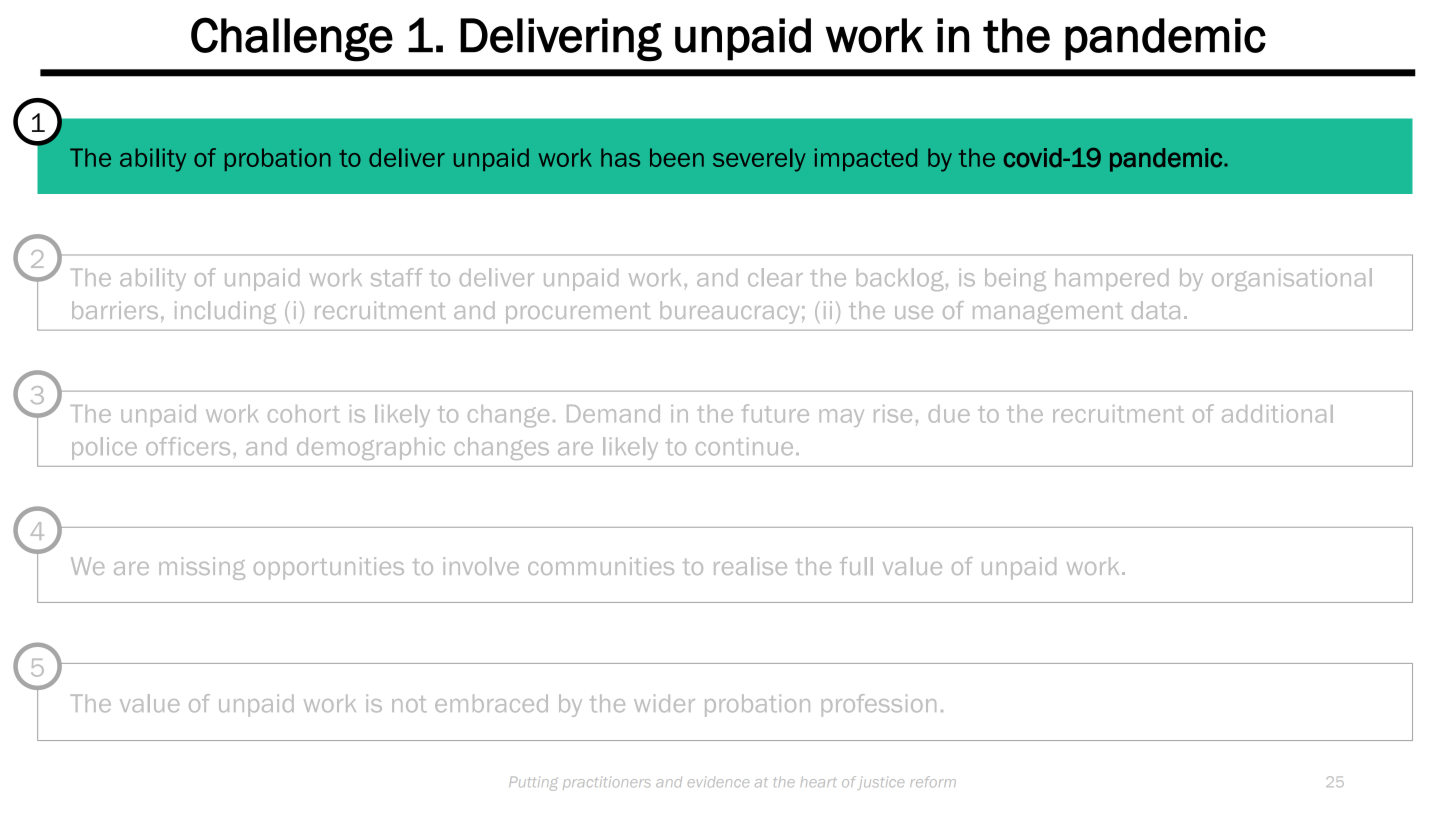 This screenshot has width=1456, height=819. What do you see at coordinates (409, 704) in the screenshot?
I see `not` at bounding box center [409, 704].
